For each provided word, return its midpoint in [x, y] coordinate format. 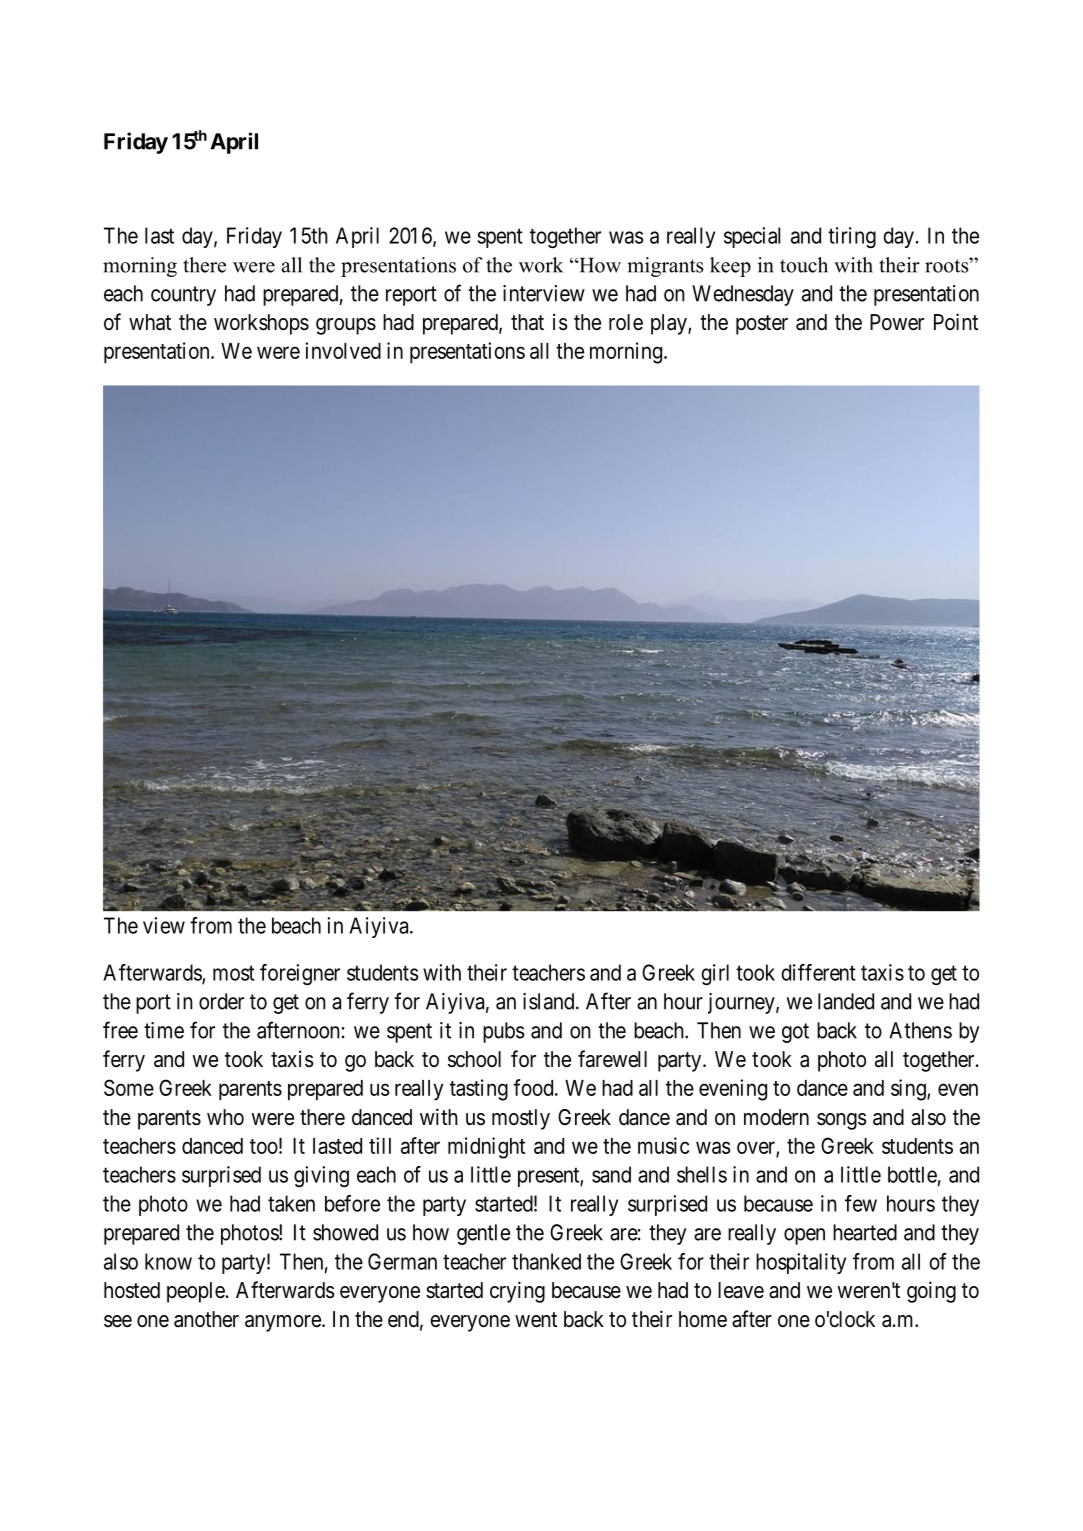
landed [846, 1001]
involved [343, 350]
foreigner [300, 974]
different [818, 972]
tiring [852, 237]
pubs [504, 1032]
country [183, 296]
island [550, 1001]
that [527, 322]
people [196, 1292]
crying [517, 1292]
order [221, 1001]
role [626, 322]
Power [897, 322]
